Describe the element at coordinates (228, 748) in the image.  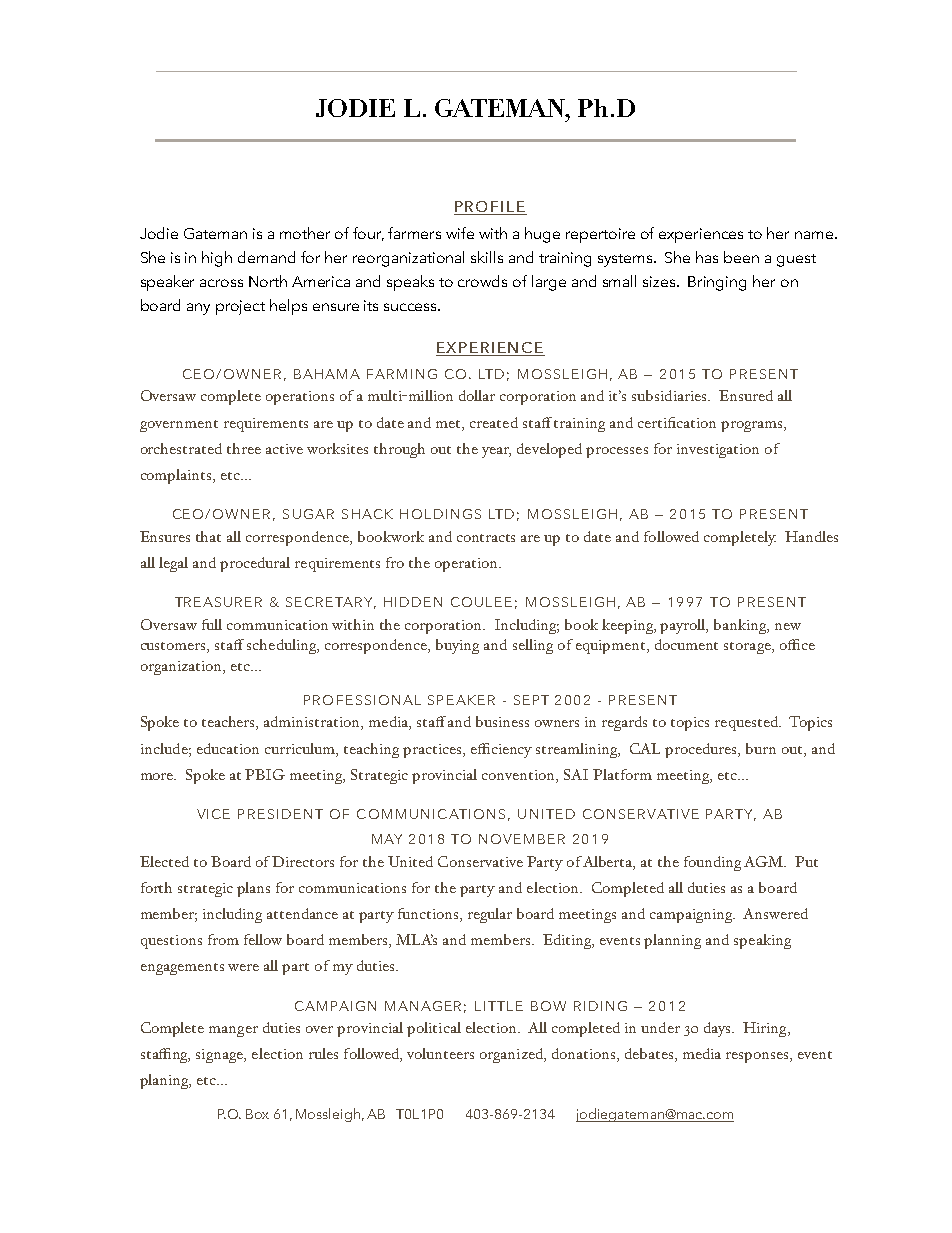
I see `education` at that location.
